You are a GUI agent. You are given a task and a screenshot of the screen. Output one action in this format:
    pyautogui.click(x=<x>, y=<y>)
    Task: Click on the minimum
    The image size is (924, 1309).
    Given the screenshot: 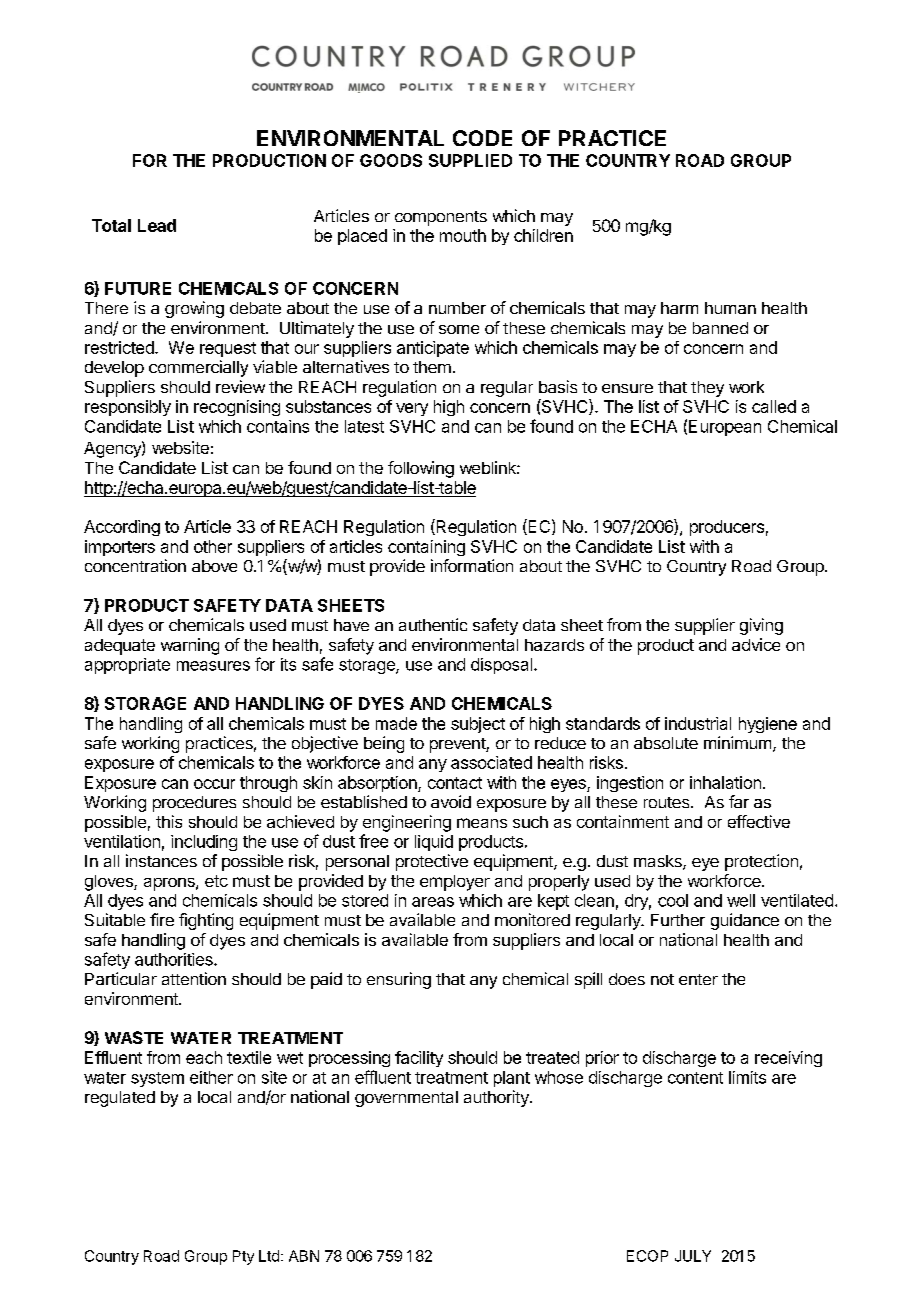 What is the action you would take?
    pyautogui.click(x=737, y=742)
